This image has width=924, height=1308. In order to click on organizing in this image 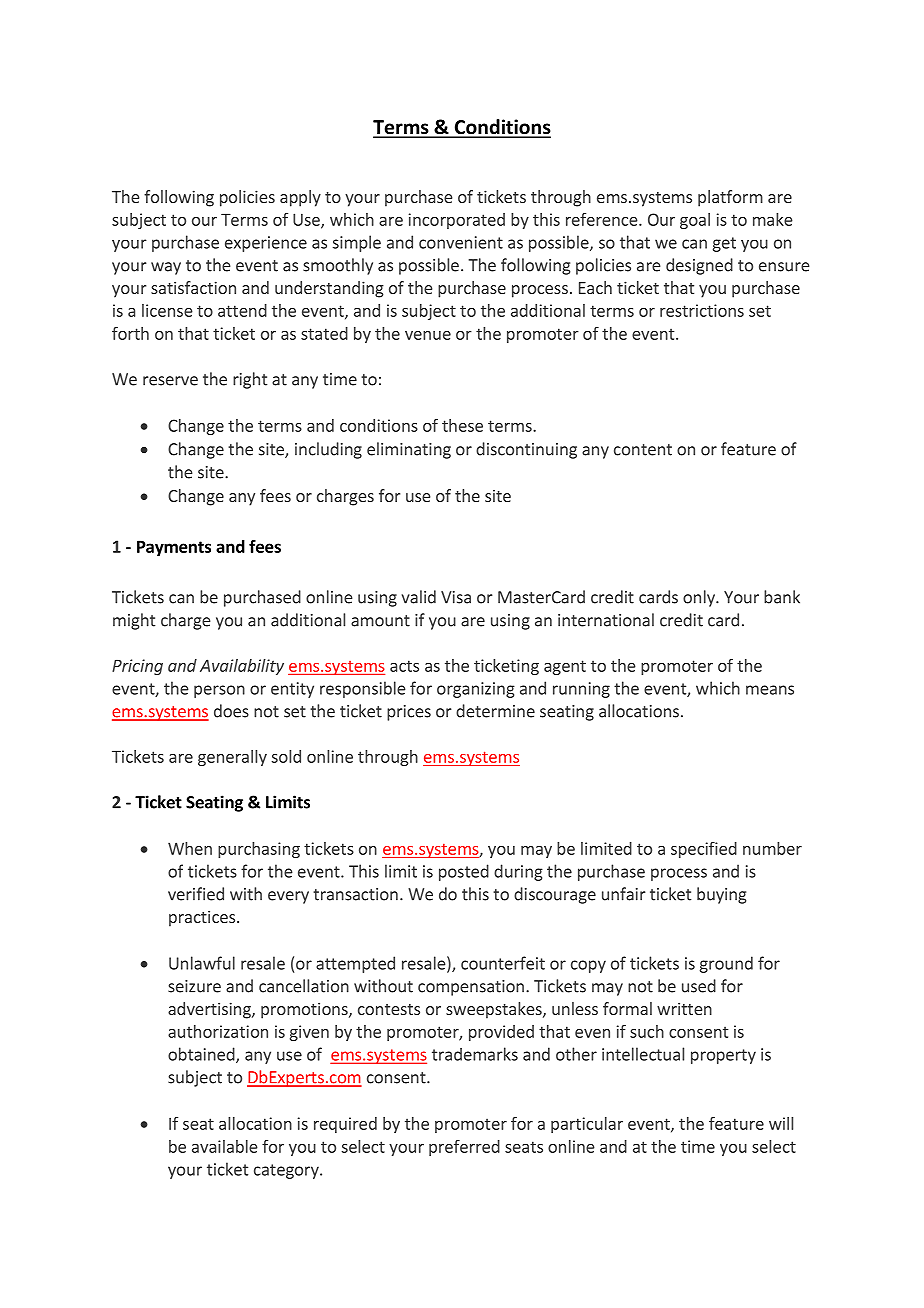, I will do `click(476, 690)`.
